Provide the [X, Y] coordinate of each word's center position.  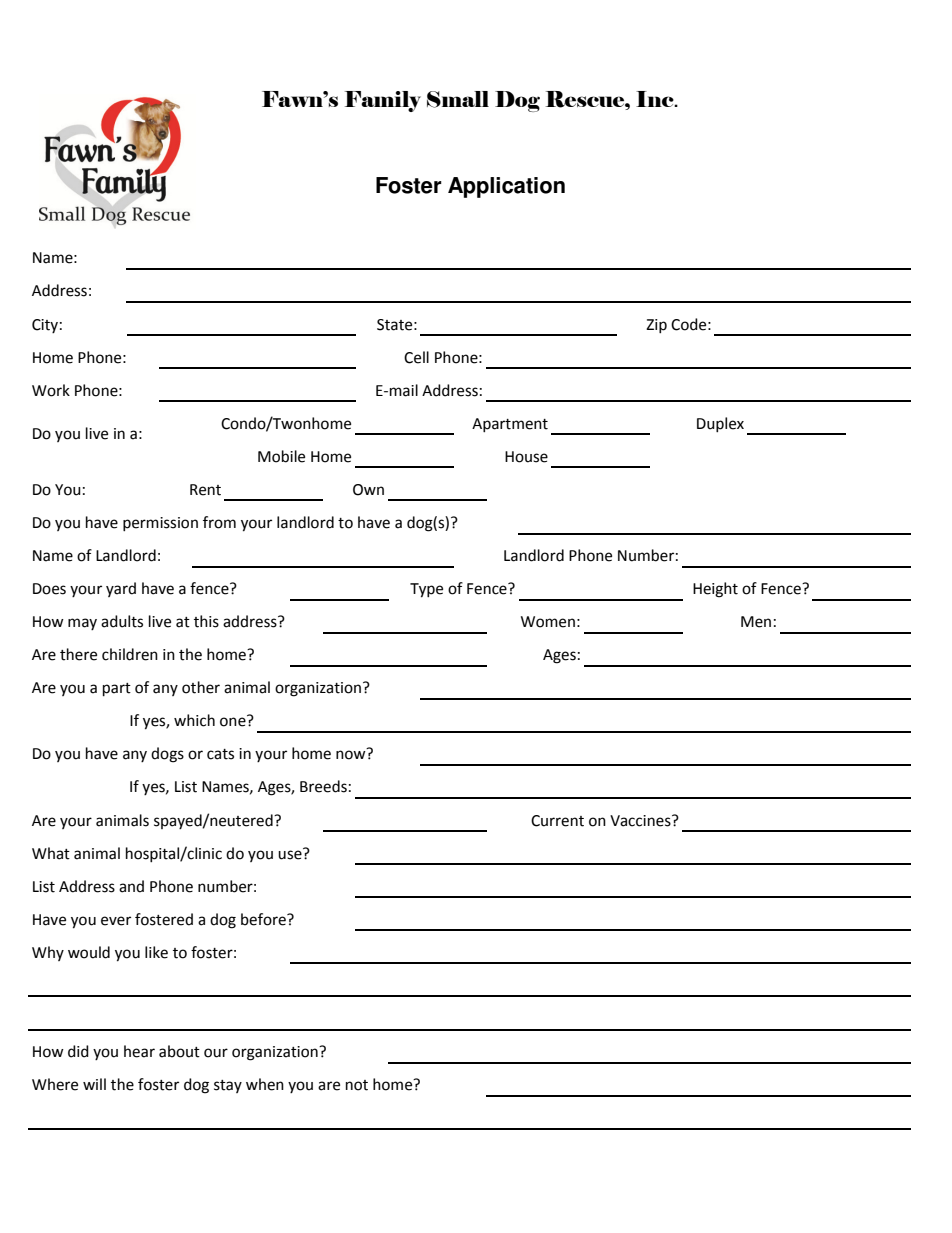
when [265, 1084]
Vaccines [641, 821]
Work [51, 390]
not [357, 1085]
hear [139, 1051]
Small [458, 99]
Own [368, 490]
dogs [167, 755]
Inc [656, 99]
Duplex [720, 424]
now [351, 755]
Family [383, 101]
